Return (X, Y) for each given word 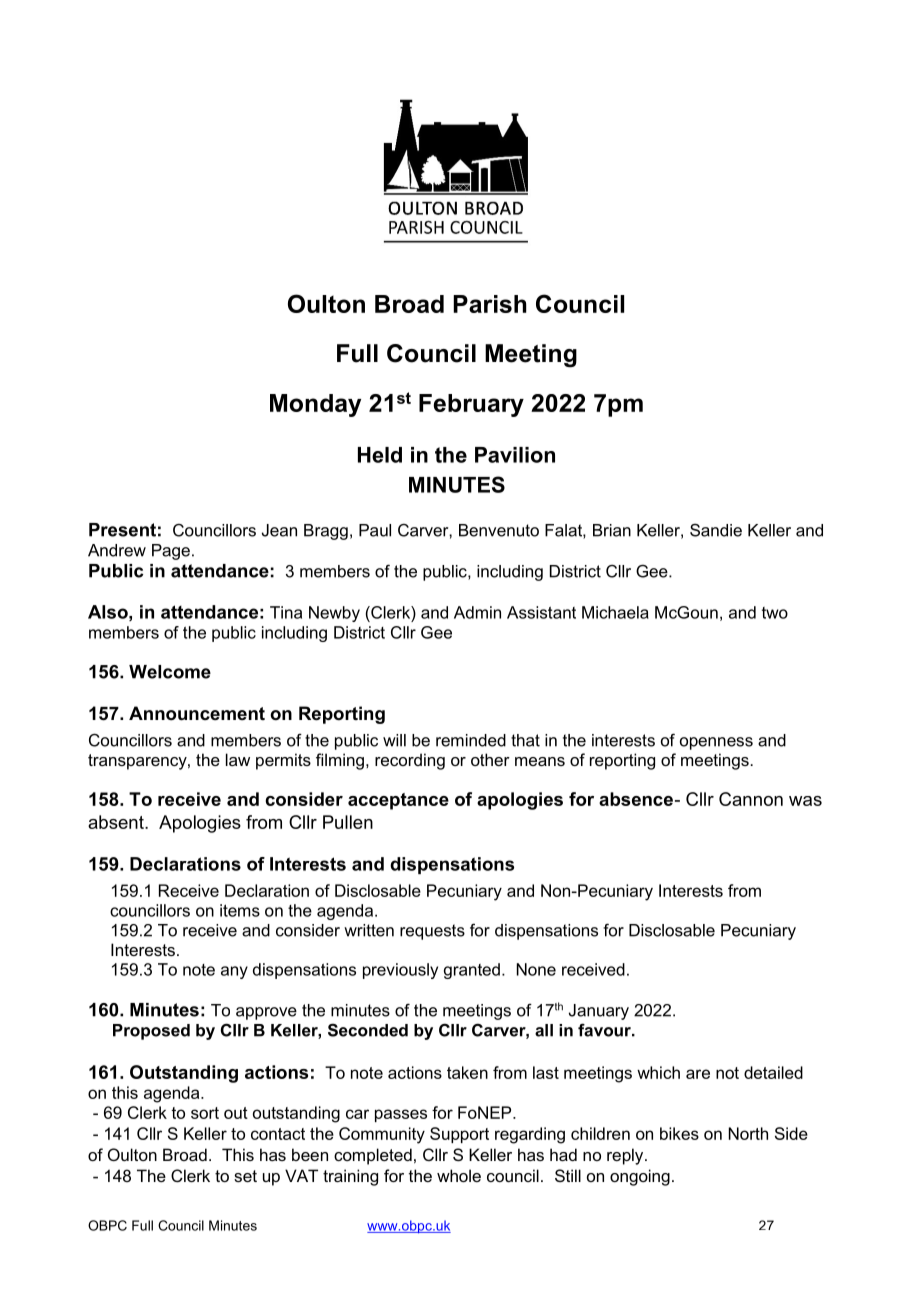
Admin (477, 612)
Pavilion (515, 455)
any (234, 972)
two (775, 613)
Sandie (716, 530)
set (245, 1176)
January (599, 1012)
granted (472, 971)
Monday (315, 405)
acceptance (398, 801)
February (471, 405)
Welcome (170, 672)
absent (117, 822)
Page (171, 552)
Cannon (751, 799)
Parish (490, 304)
